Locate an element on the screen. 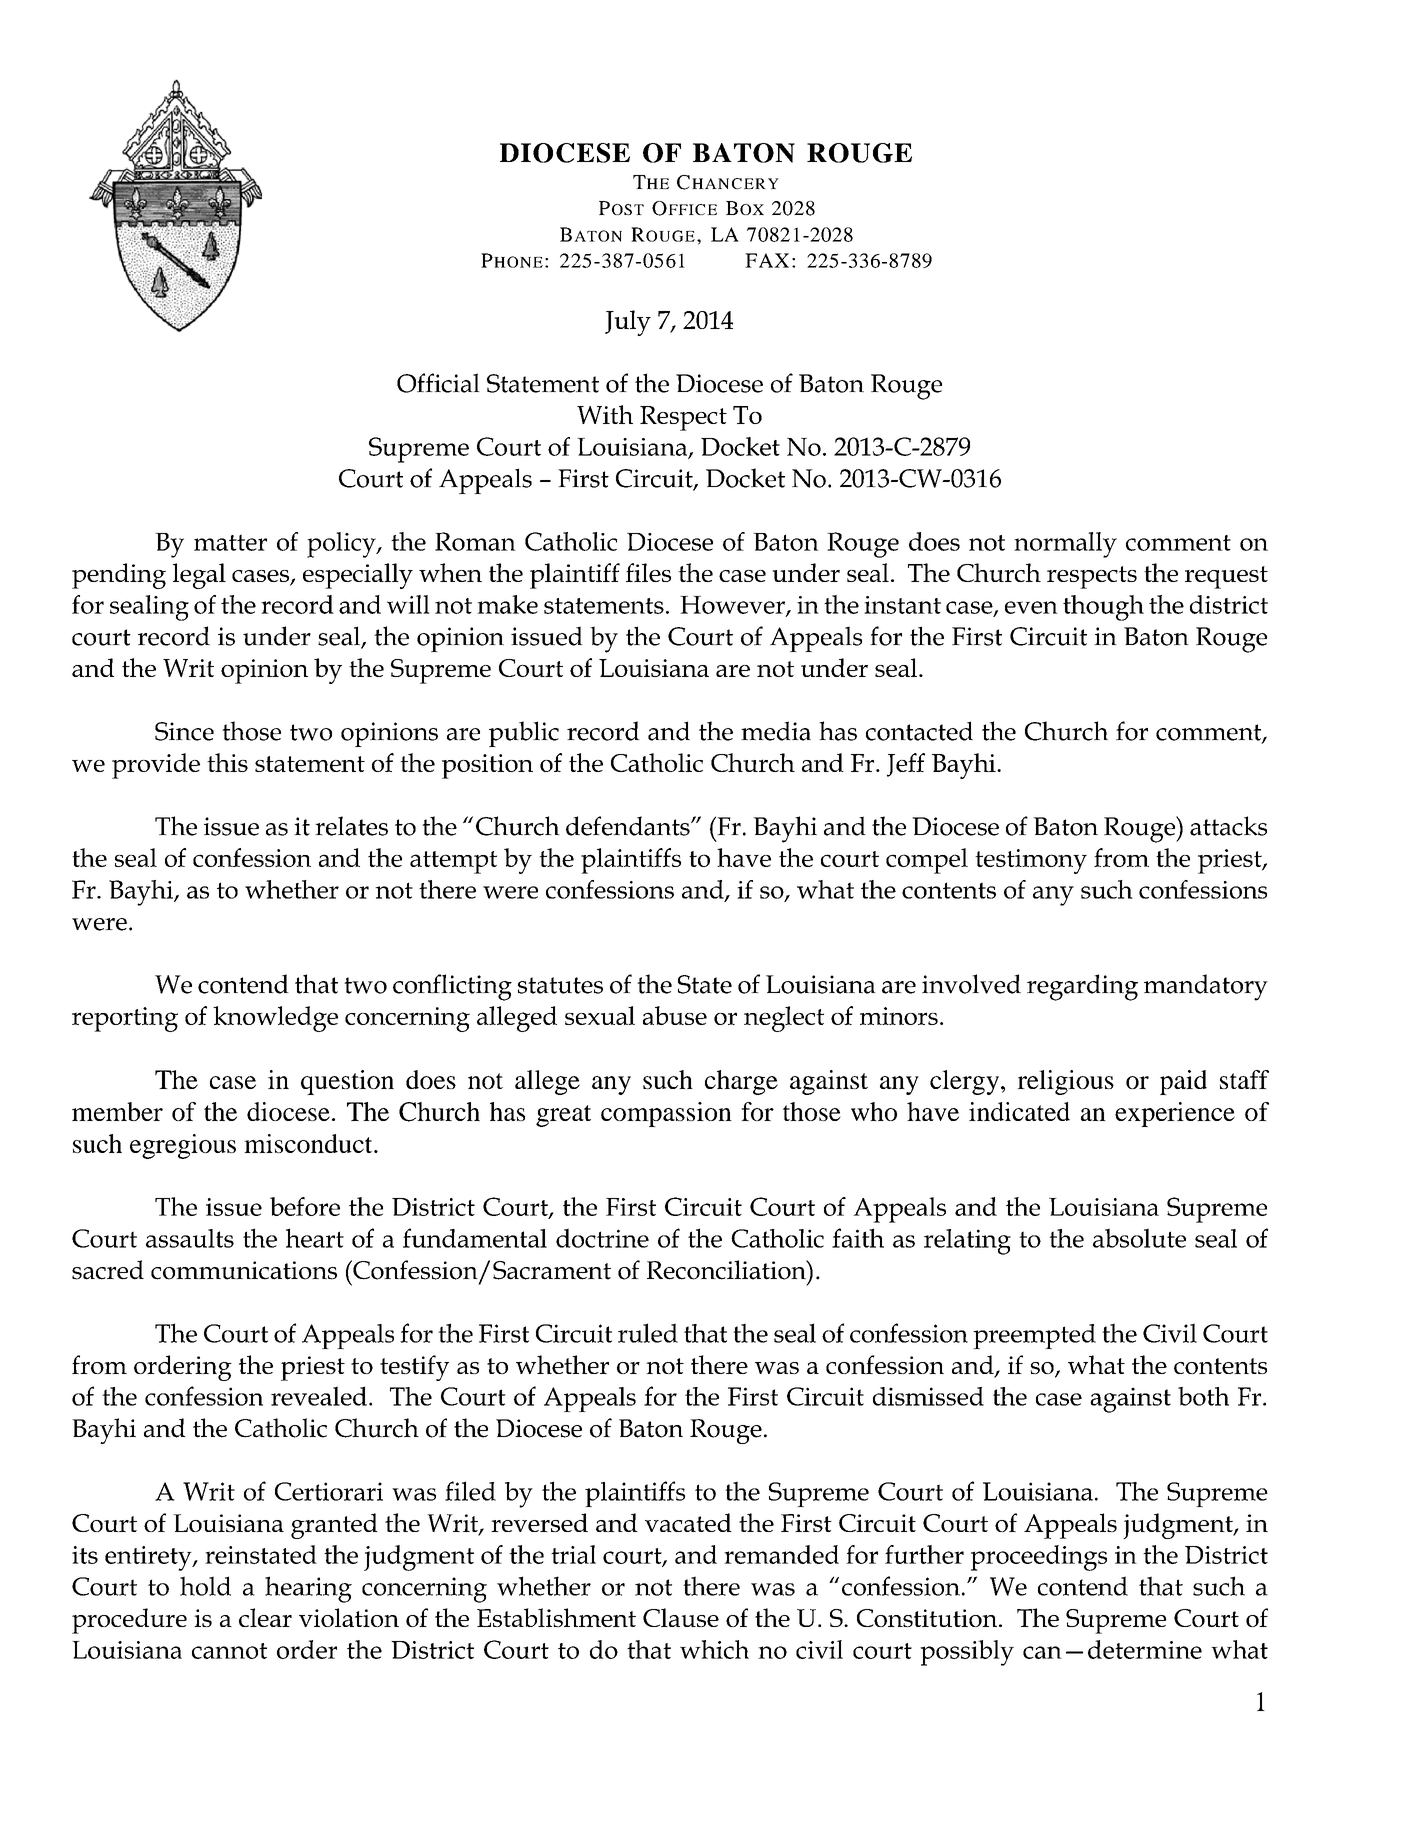  July is located at coordinates (628, 323).
